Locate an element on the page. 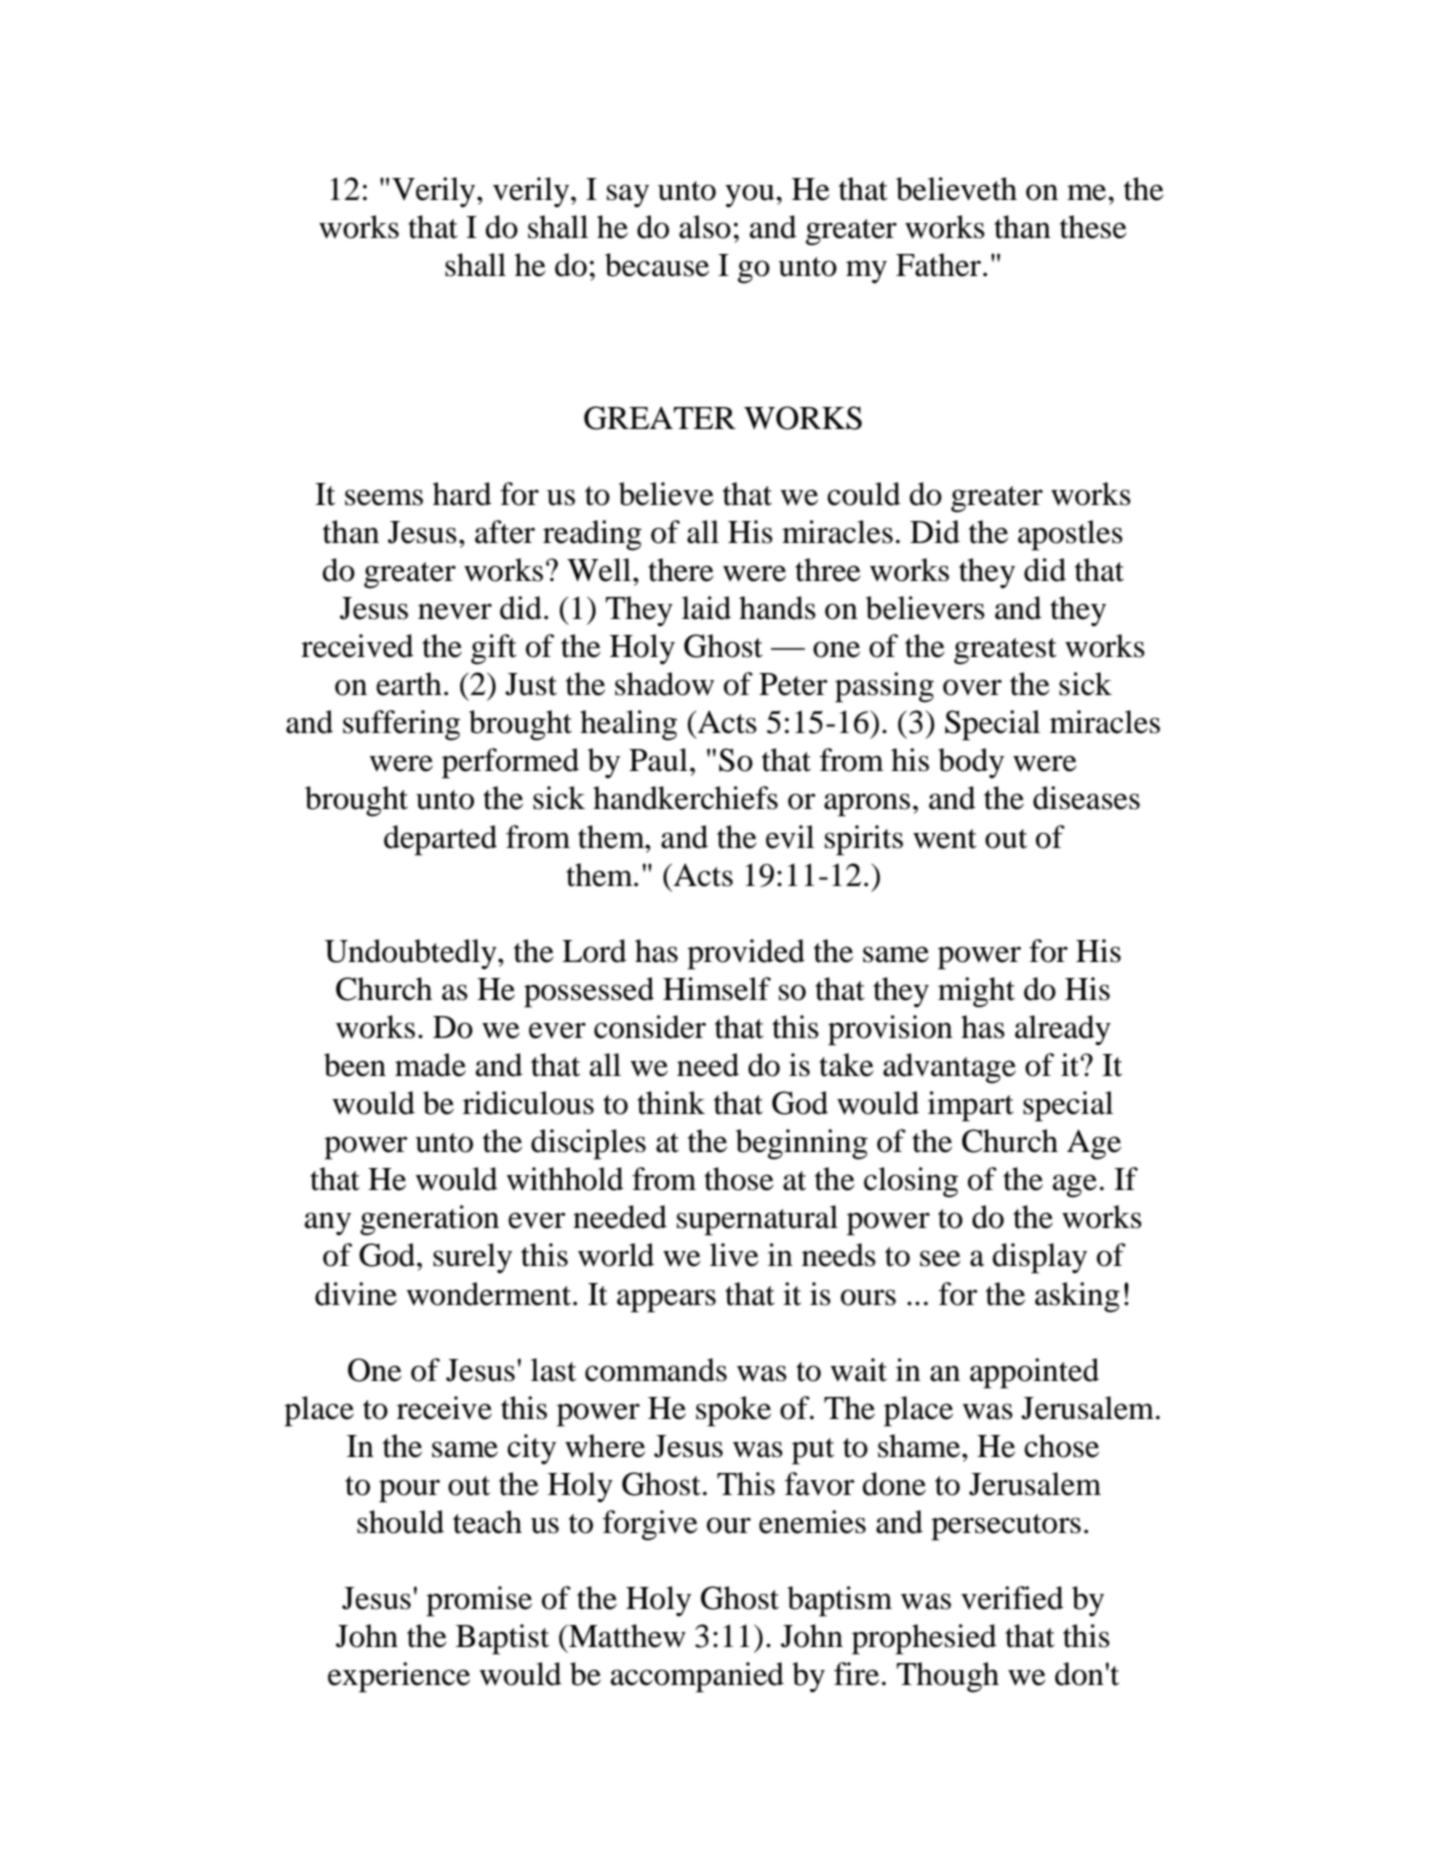  experience is located at coordinates (399, 1677).
